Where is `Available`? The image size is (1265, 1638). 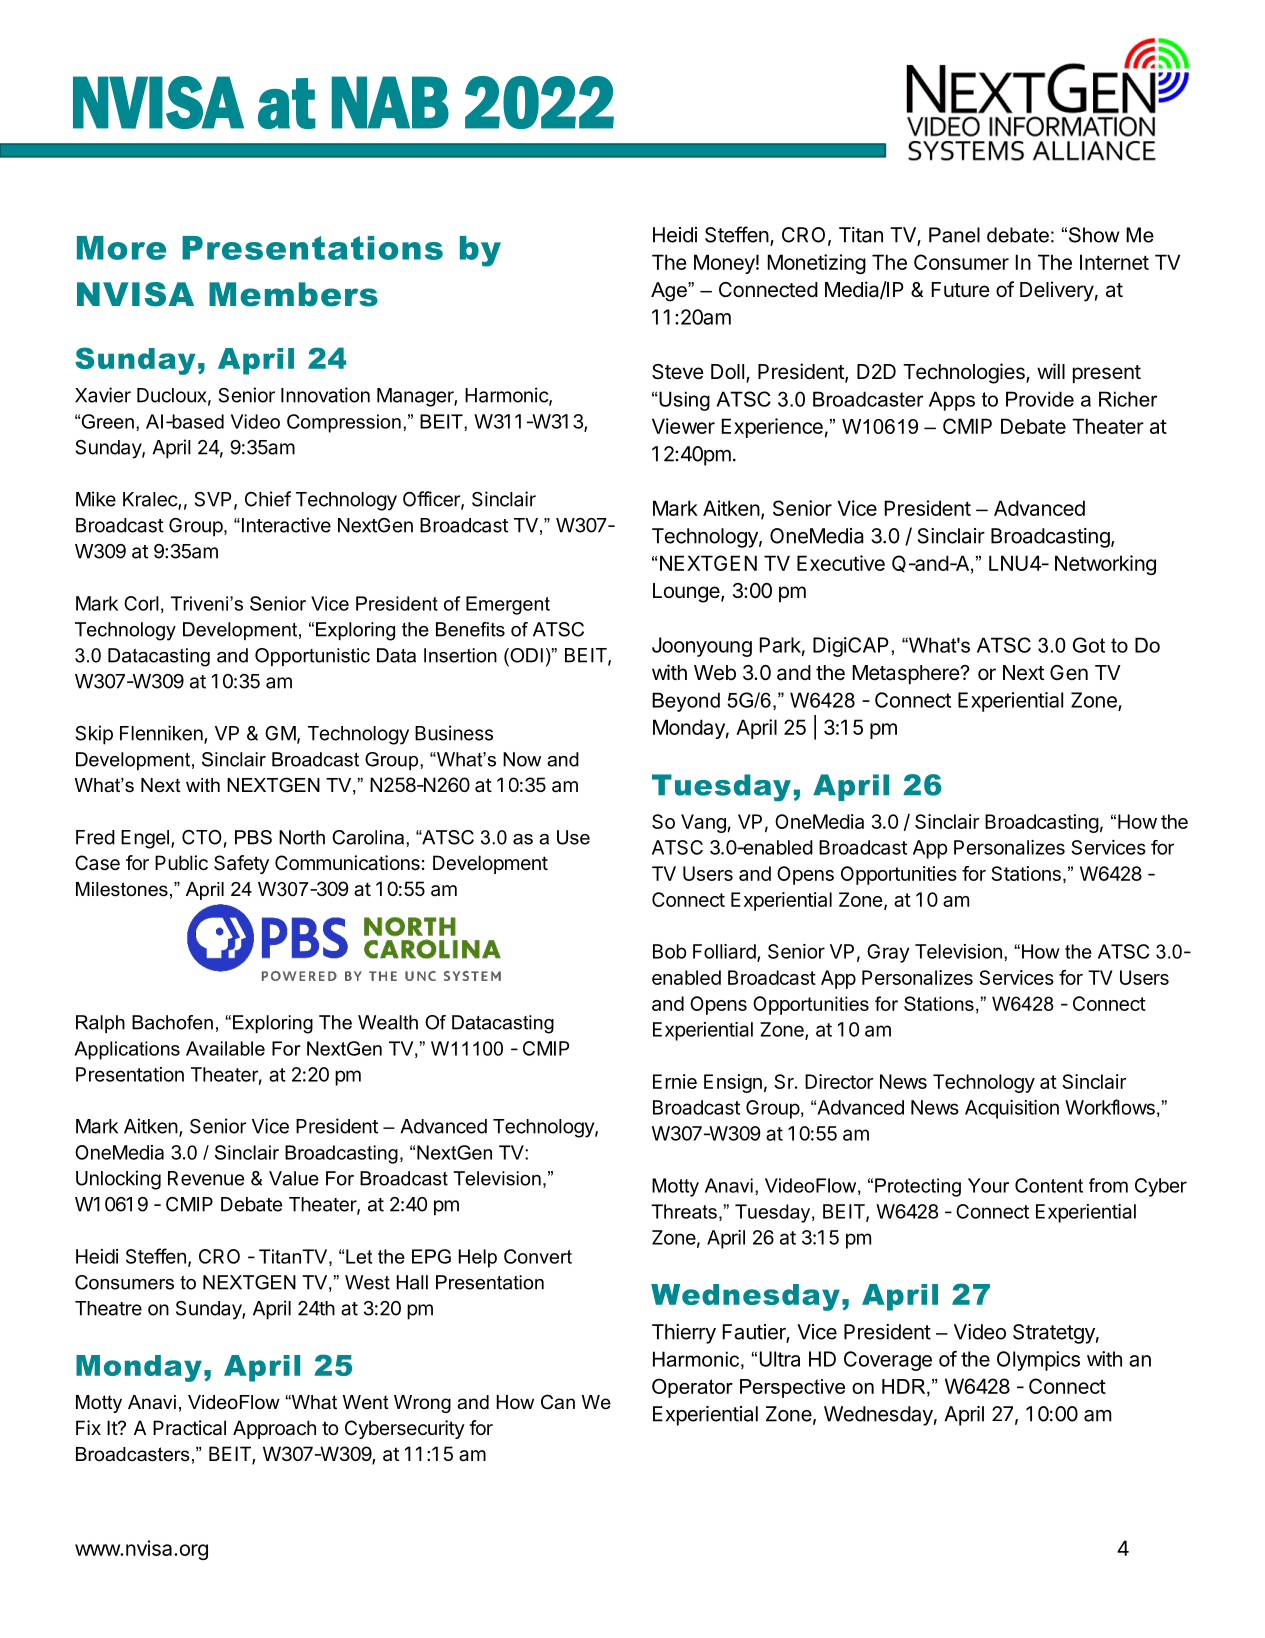 Available is located at coordinates (225, 1048).
